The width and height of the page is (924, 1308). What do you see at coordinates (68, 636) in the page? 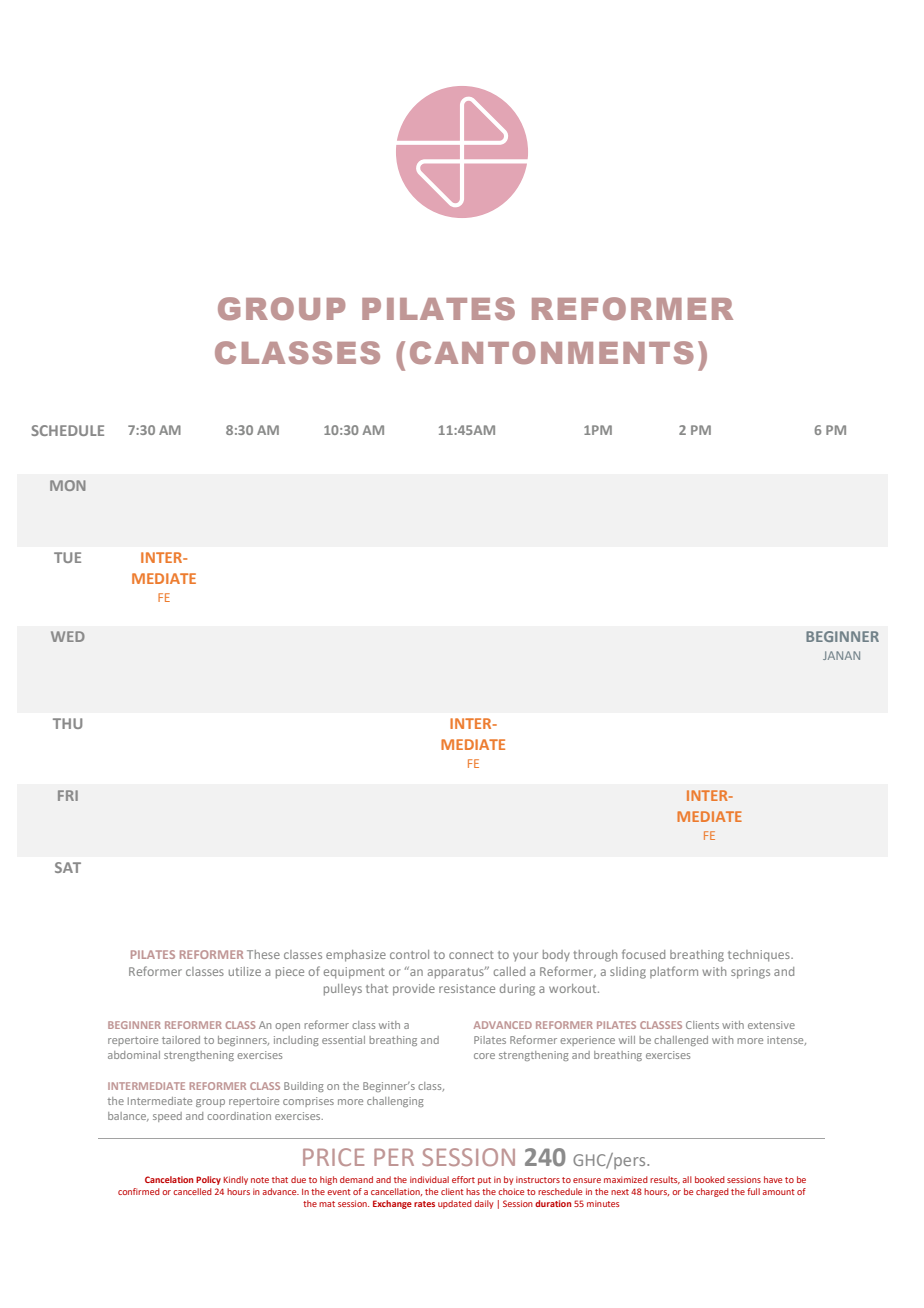
I see `WED` at bounding box center [68, 636].
